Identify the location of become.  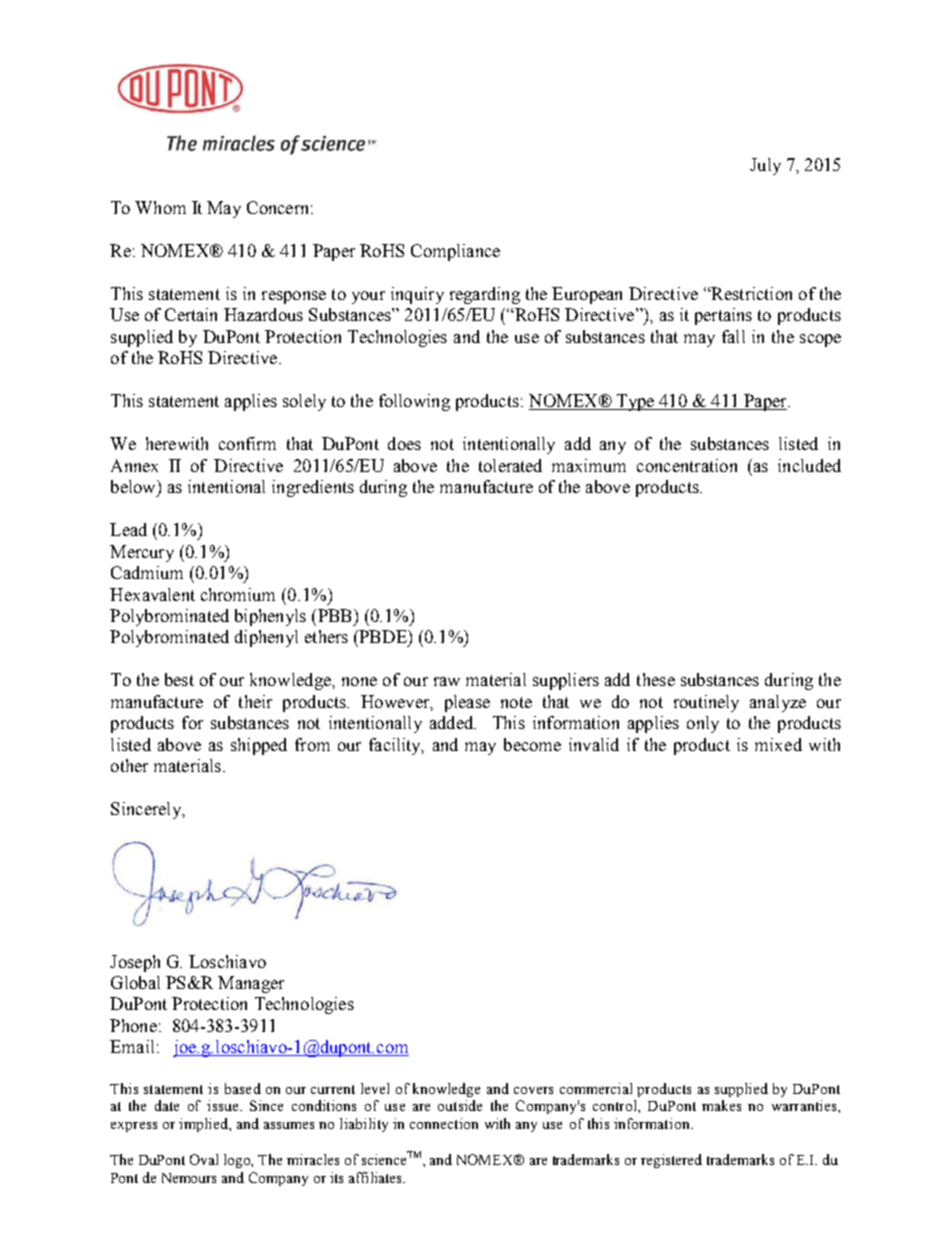
(532, 744).
